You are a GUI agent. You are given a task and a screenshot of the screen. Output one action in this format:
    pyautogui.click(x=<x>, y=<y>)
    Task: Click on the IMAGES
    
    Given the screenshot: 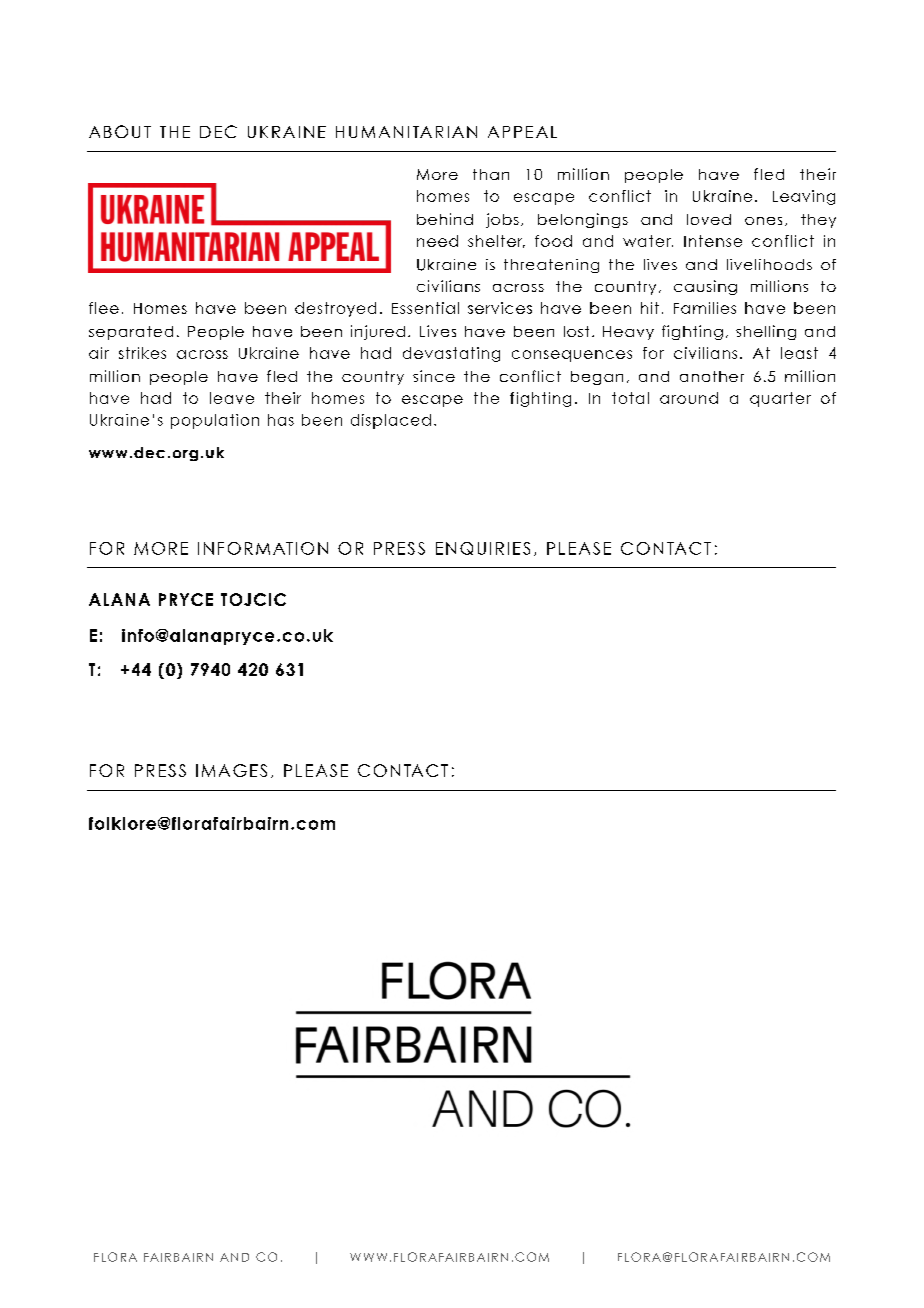 What is the action you would take?
    pyautogui.click(x=231, y=770)
